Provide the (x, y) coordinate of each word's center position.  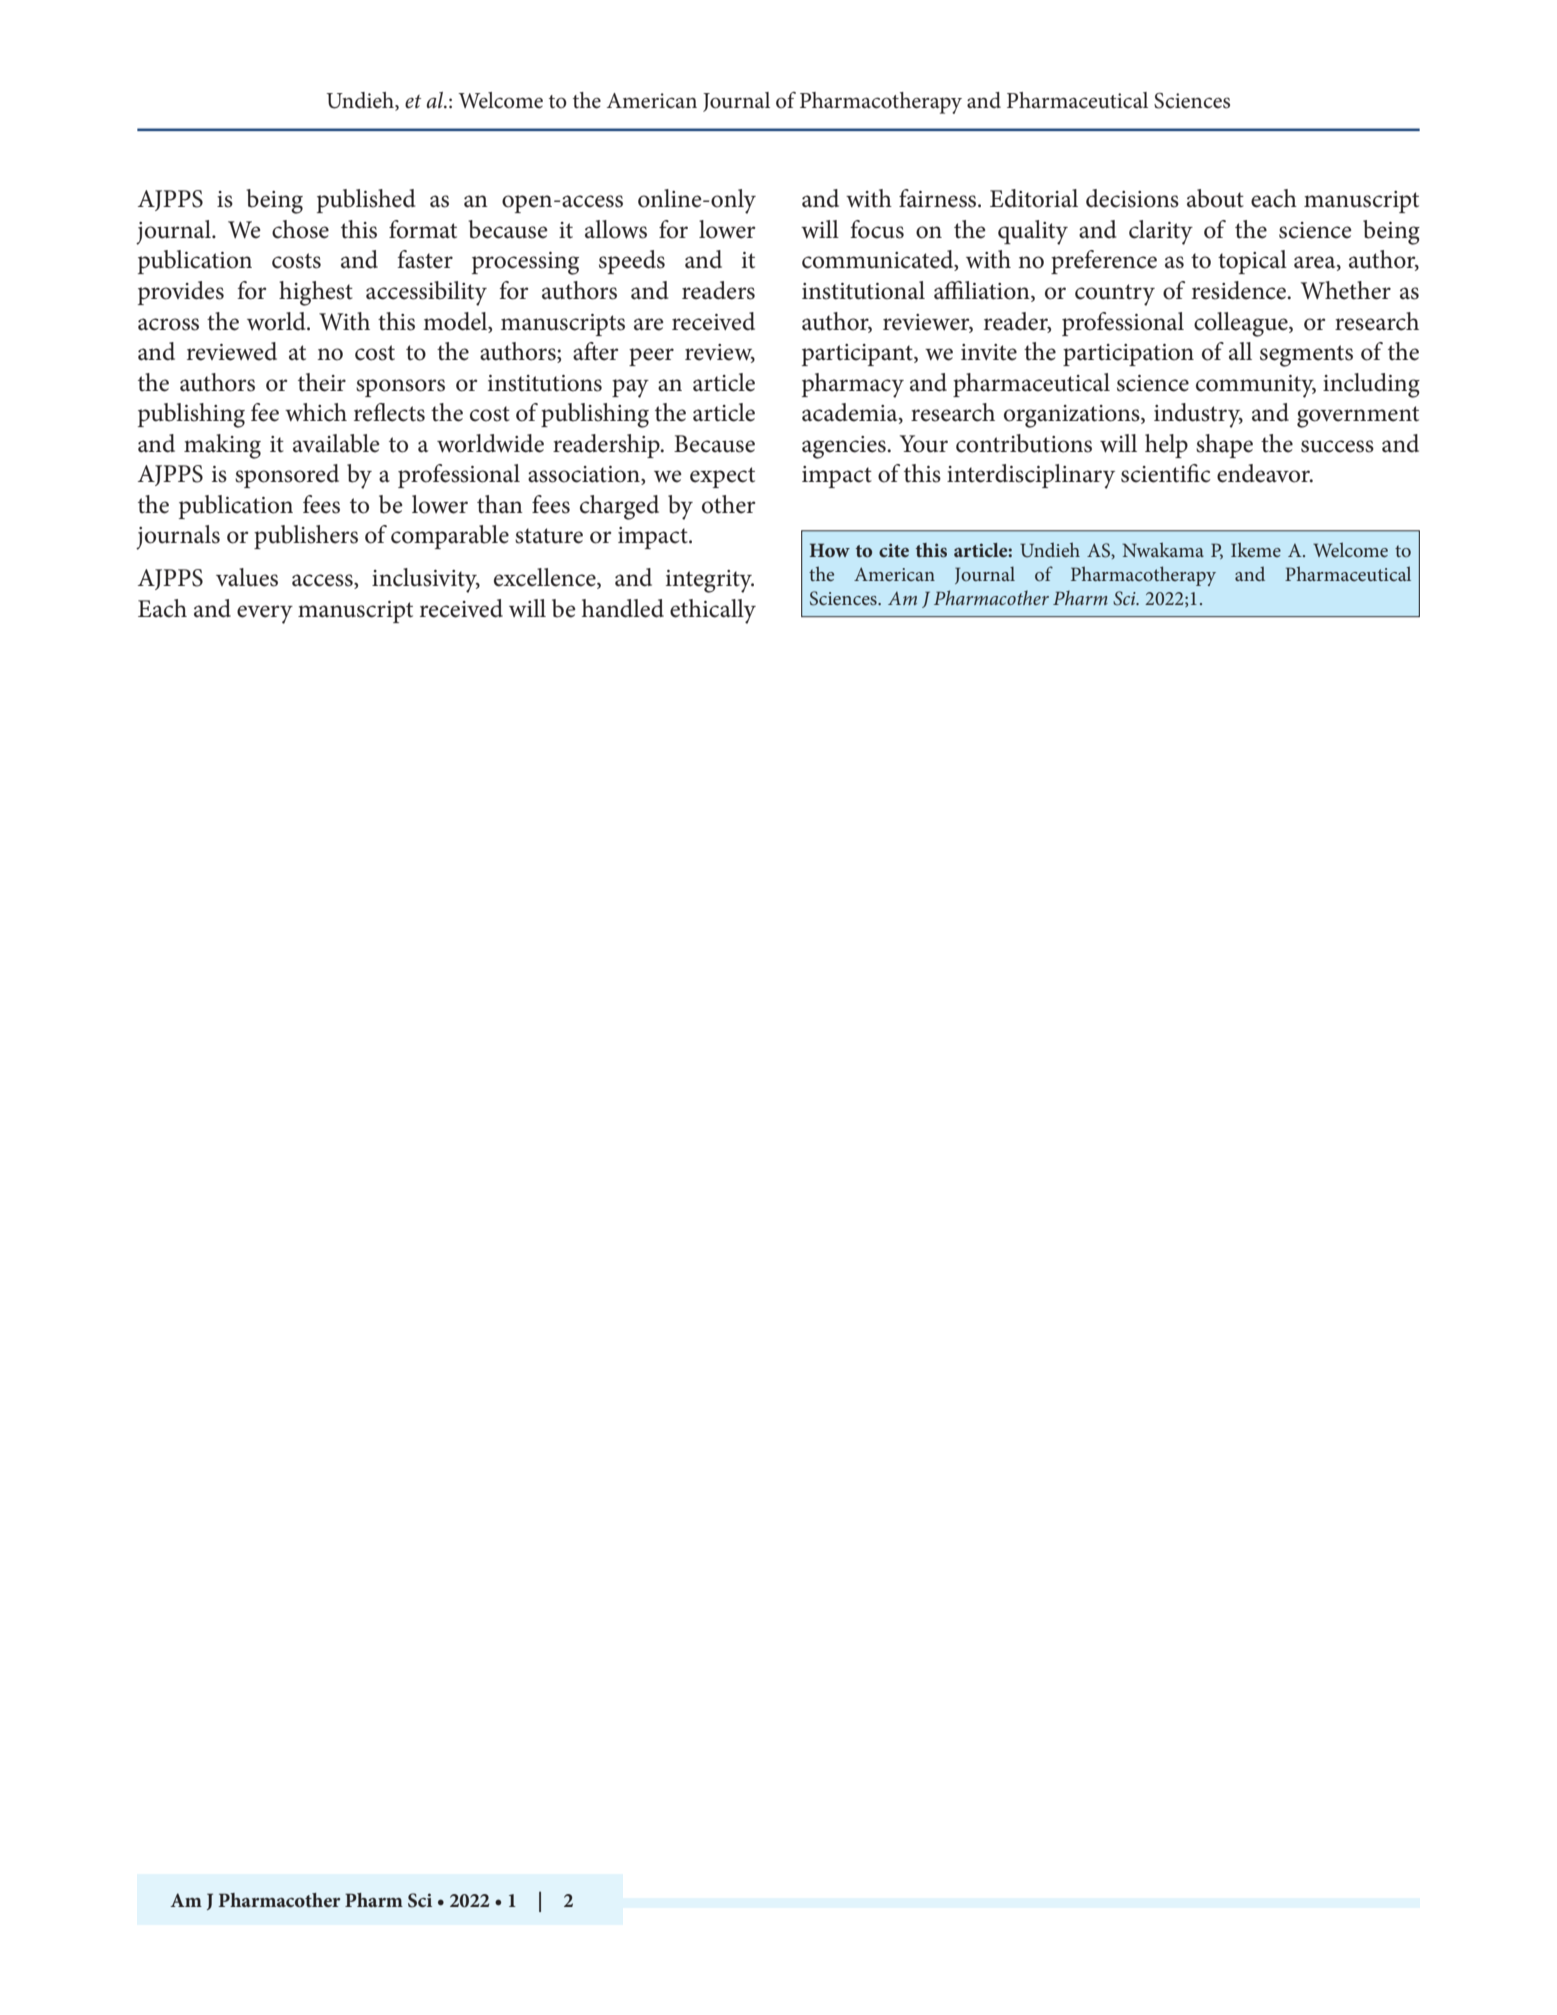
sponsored (287, 476)
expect (722, 477)
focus (877, 229)
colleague (1242, 324)
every (265, 614)
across (168, 324)
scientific (1166, 473)
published (366, 201)
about (1215, 198)
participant (858, 355)
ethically (713, 611)
